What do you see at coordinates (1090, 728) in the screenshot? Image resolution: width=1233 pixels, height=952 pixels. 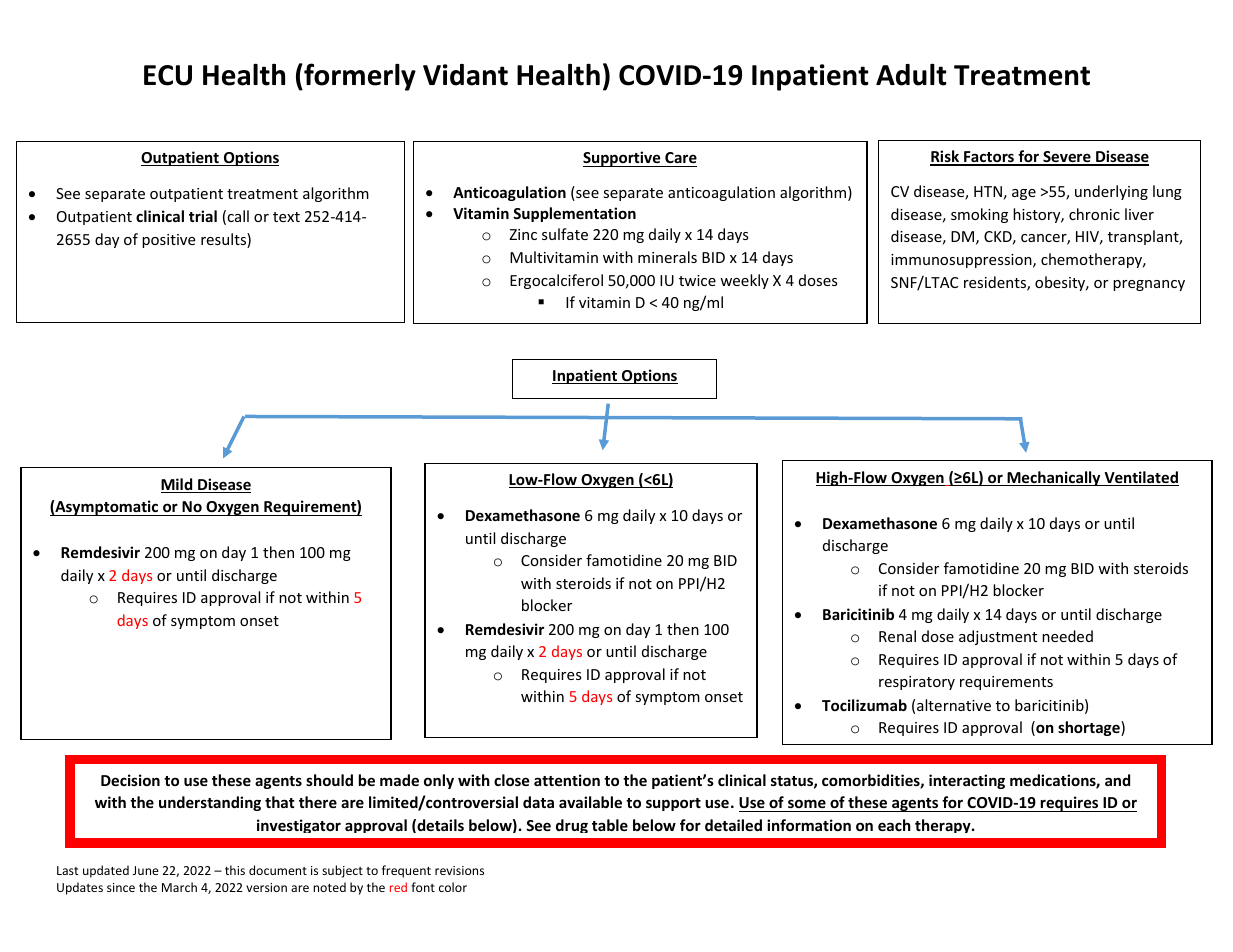 I see `shortage` at bounding box center [1090, 728].
